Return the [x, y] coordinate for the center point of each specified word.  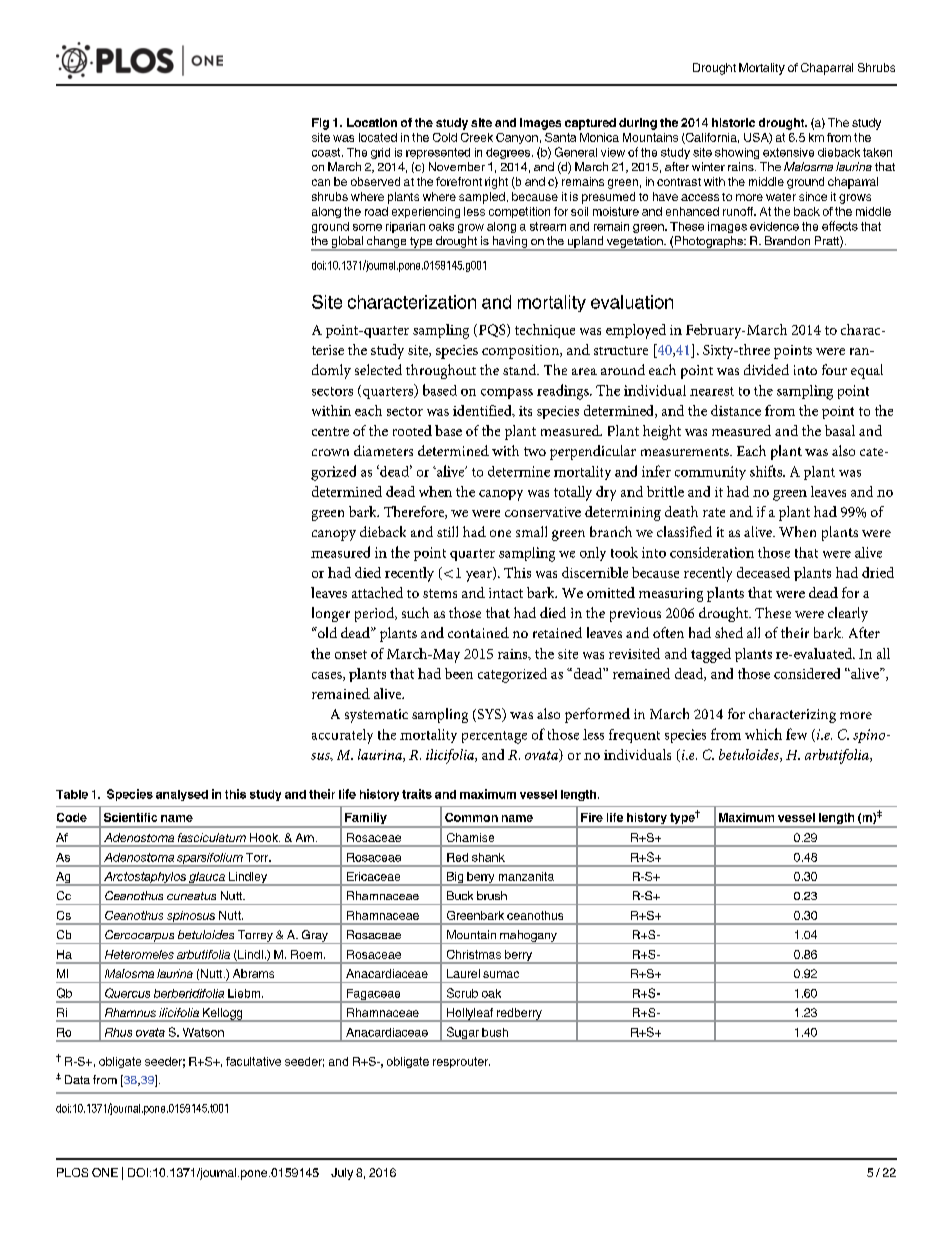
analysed [182, 795]
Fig [320, 124]
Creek [477, 137]
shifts [767, 471]
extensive [788, 152]
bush [495, 1032]
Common [471, 817]
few [796, 734]
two [535, 451]
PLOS [72, 1172]
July [342, 1174]
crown [330, 452]
